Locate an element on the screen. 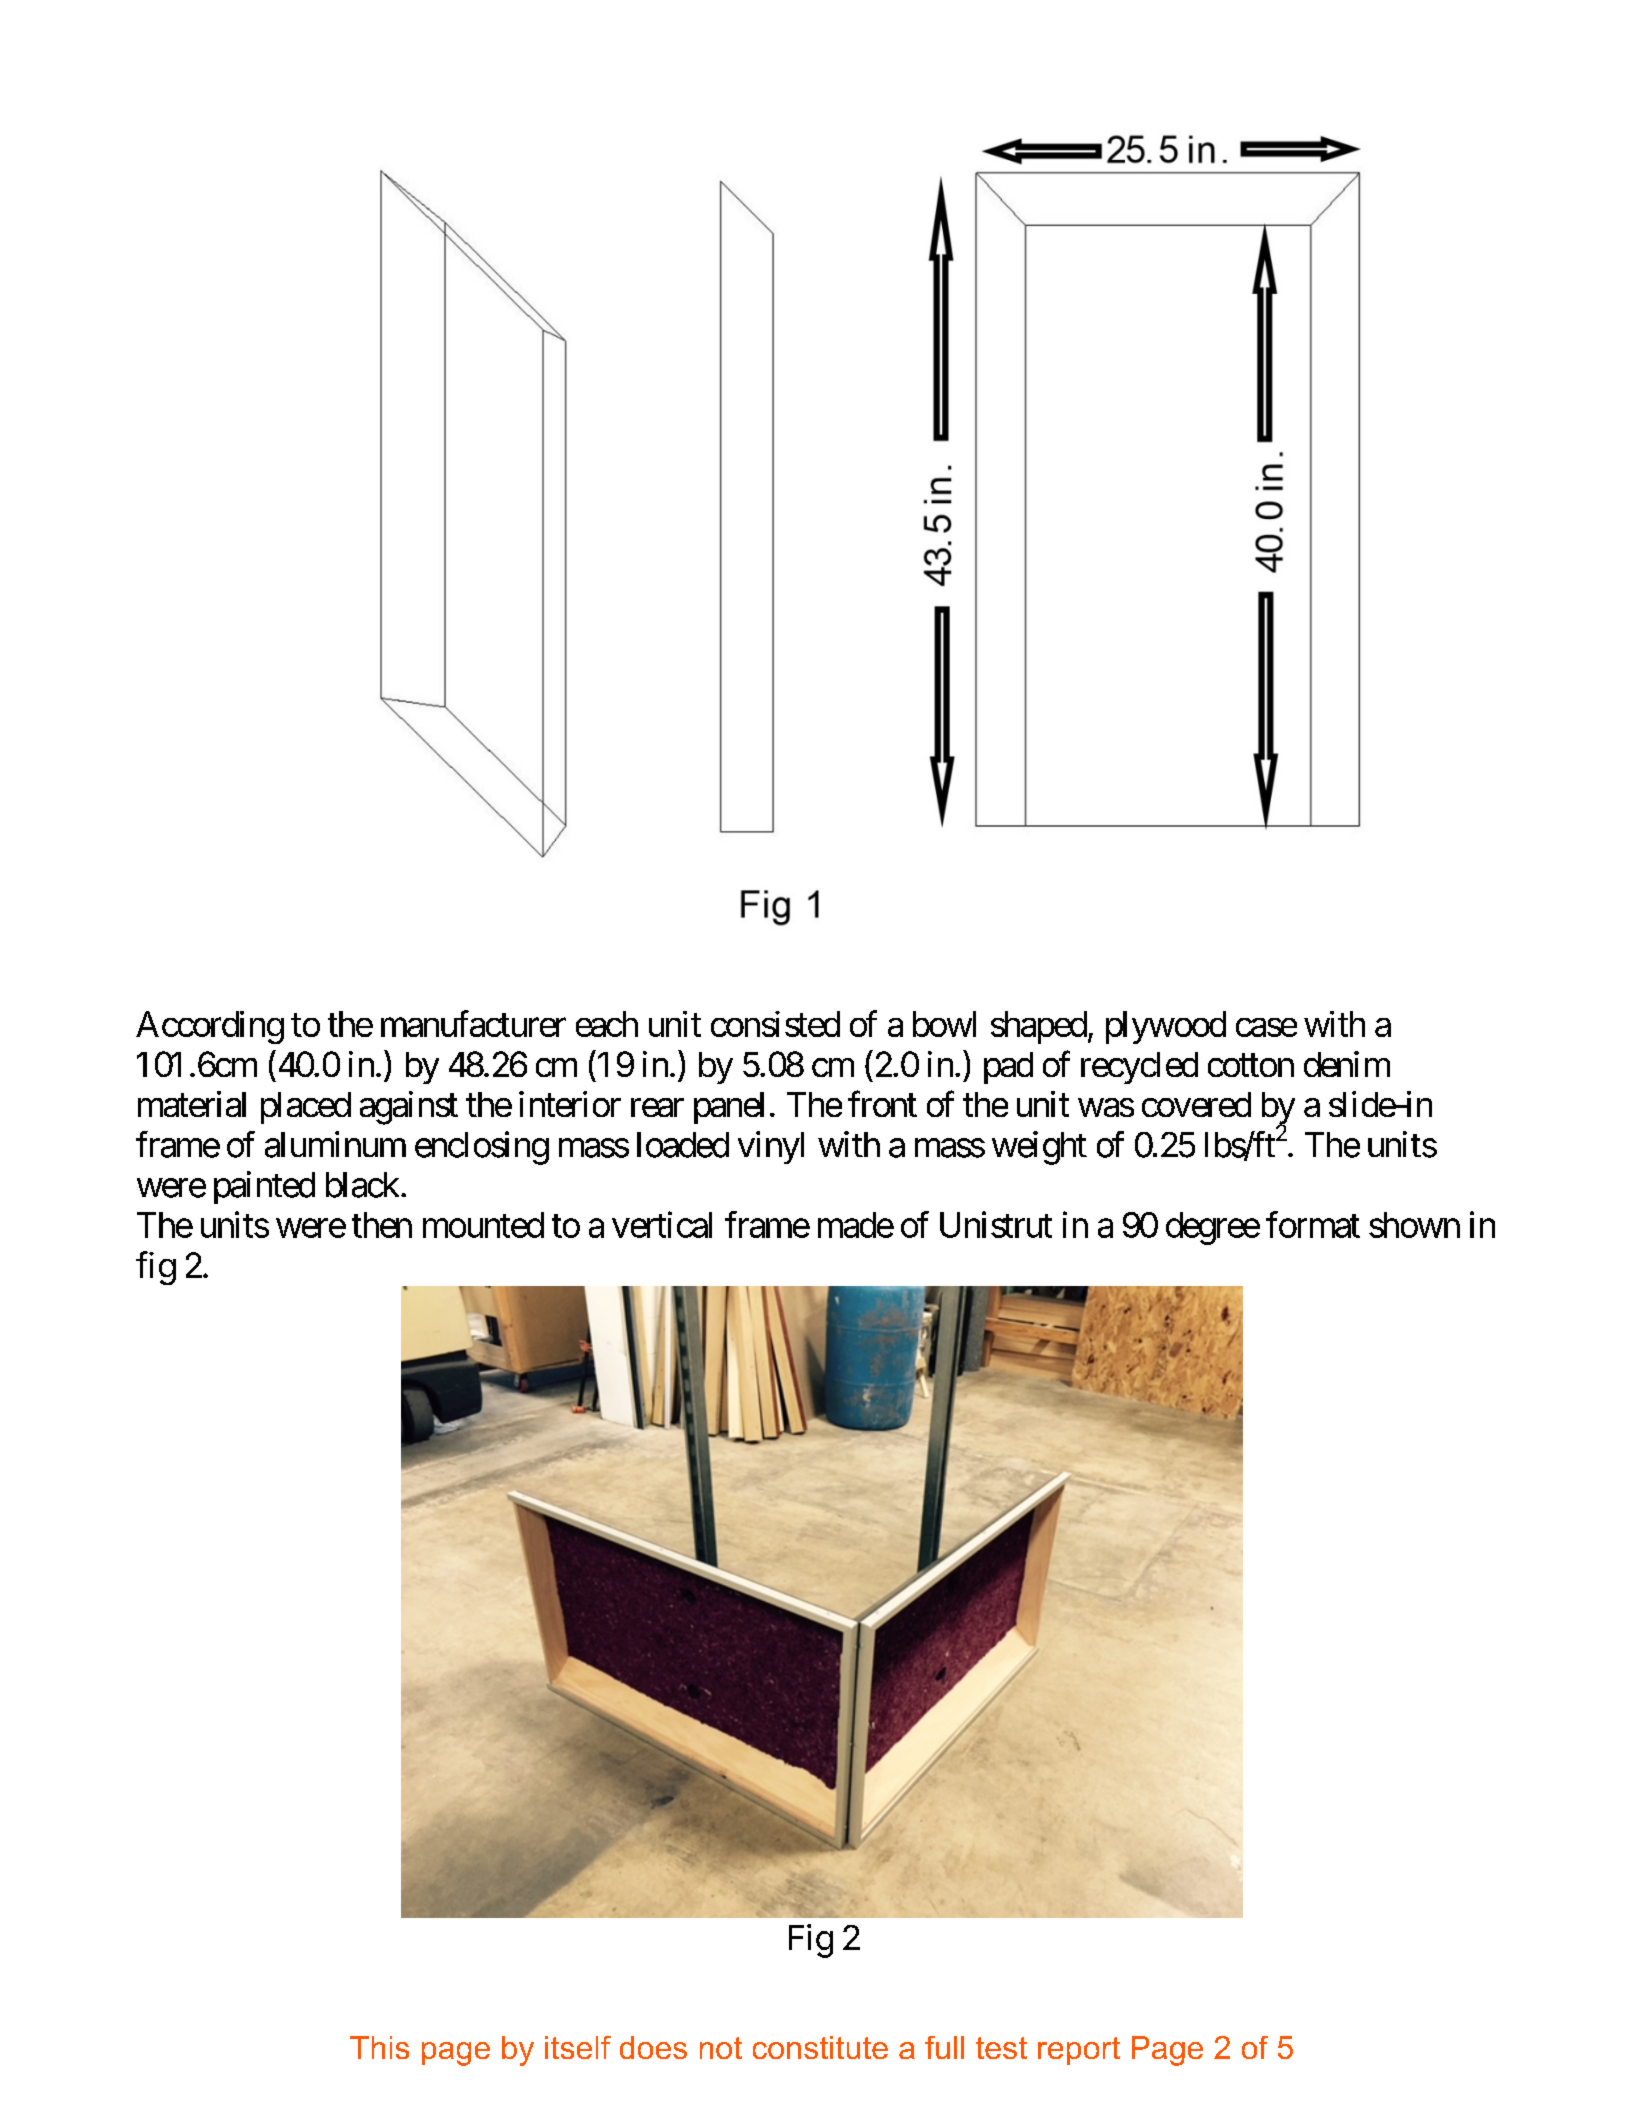 This screenshot has height=2127, width=1644. then is located at coordinates (382, 1225).
